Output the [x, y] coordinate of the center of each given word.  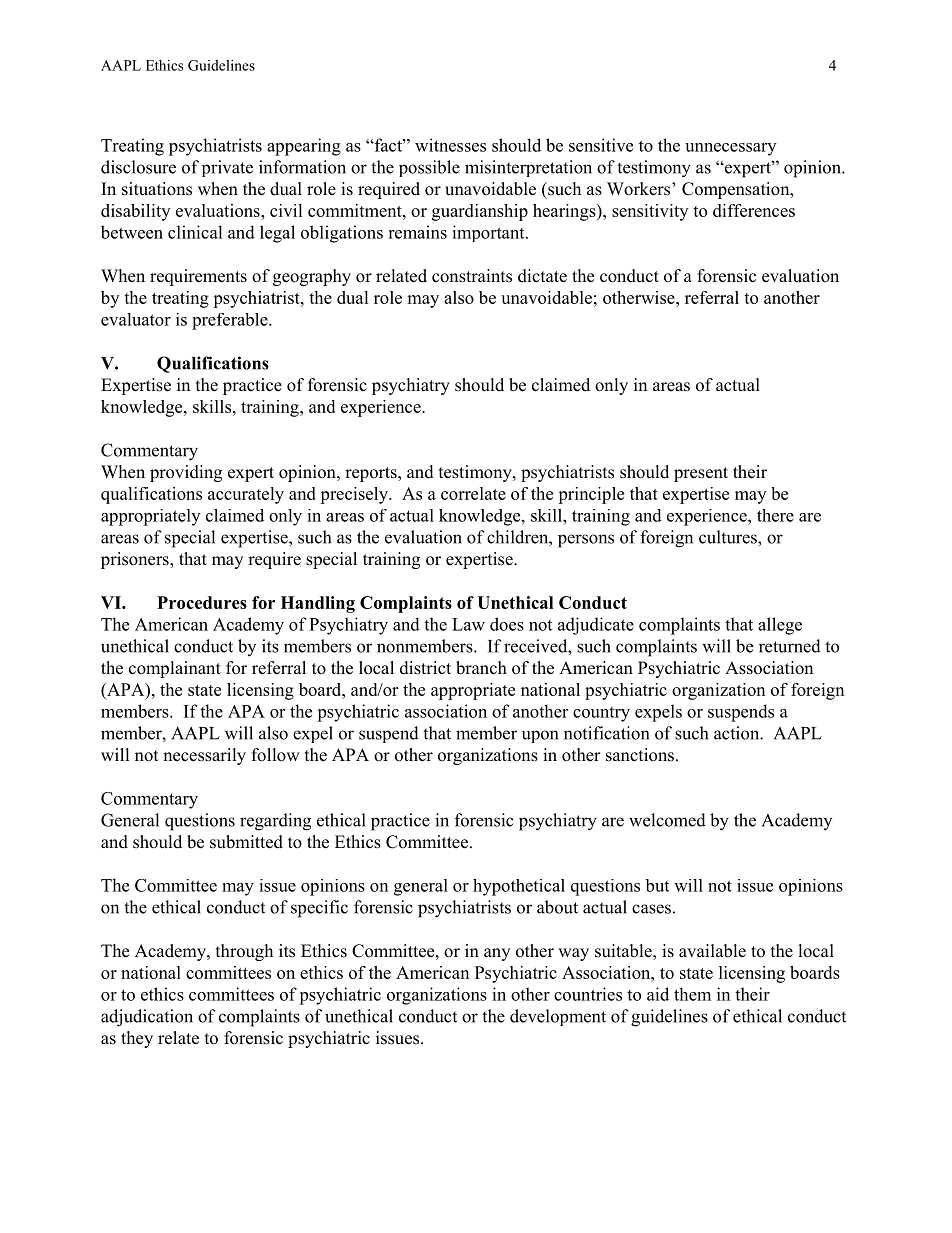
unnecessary [730, 149]
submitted [246, 842]
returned [790, 646]
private [227, 168]
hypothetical [519, 887]
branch [481, 668]
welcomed [667, 820]
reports [372, 474]
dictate [542, 276]
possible [429, 168]
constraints [472, 276]
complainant [175, 669]
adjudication [147, 1018]
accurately [246, 495]
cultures [729, 537]
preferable [231, 321]
